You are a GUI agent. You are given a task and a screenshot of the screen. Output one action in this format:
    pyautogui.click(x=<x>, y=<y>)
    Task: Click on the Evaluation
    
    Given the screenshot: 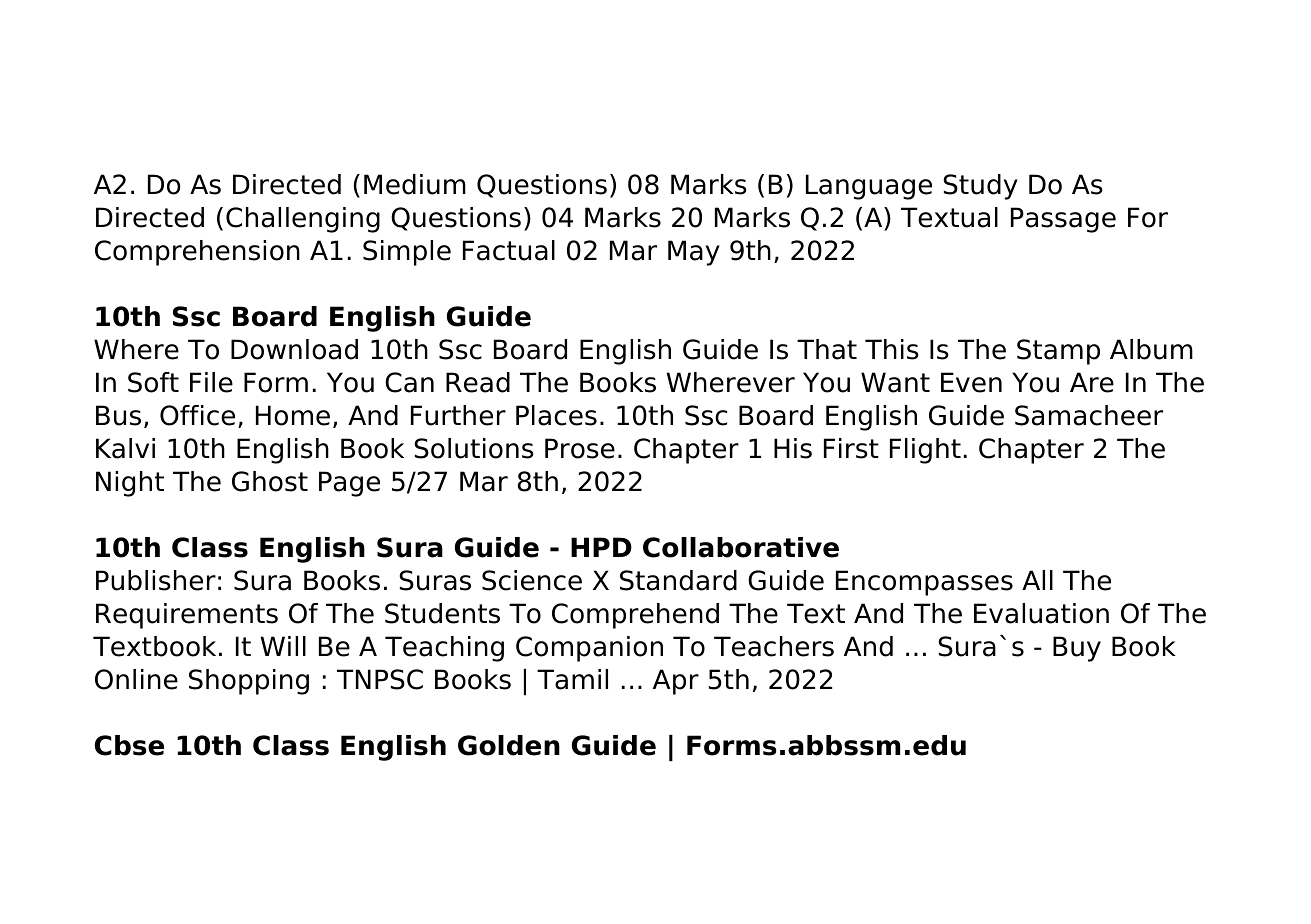 What is the action you would take?
    pyautogui.click(x=1041, y=613)
